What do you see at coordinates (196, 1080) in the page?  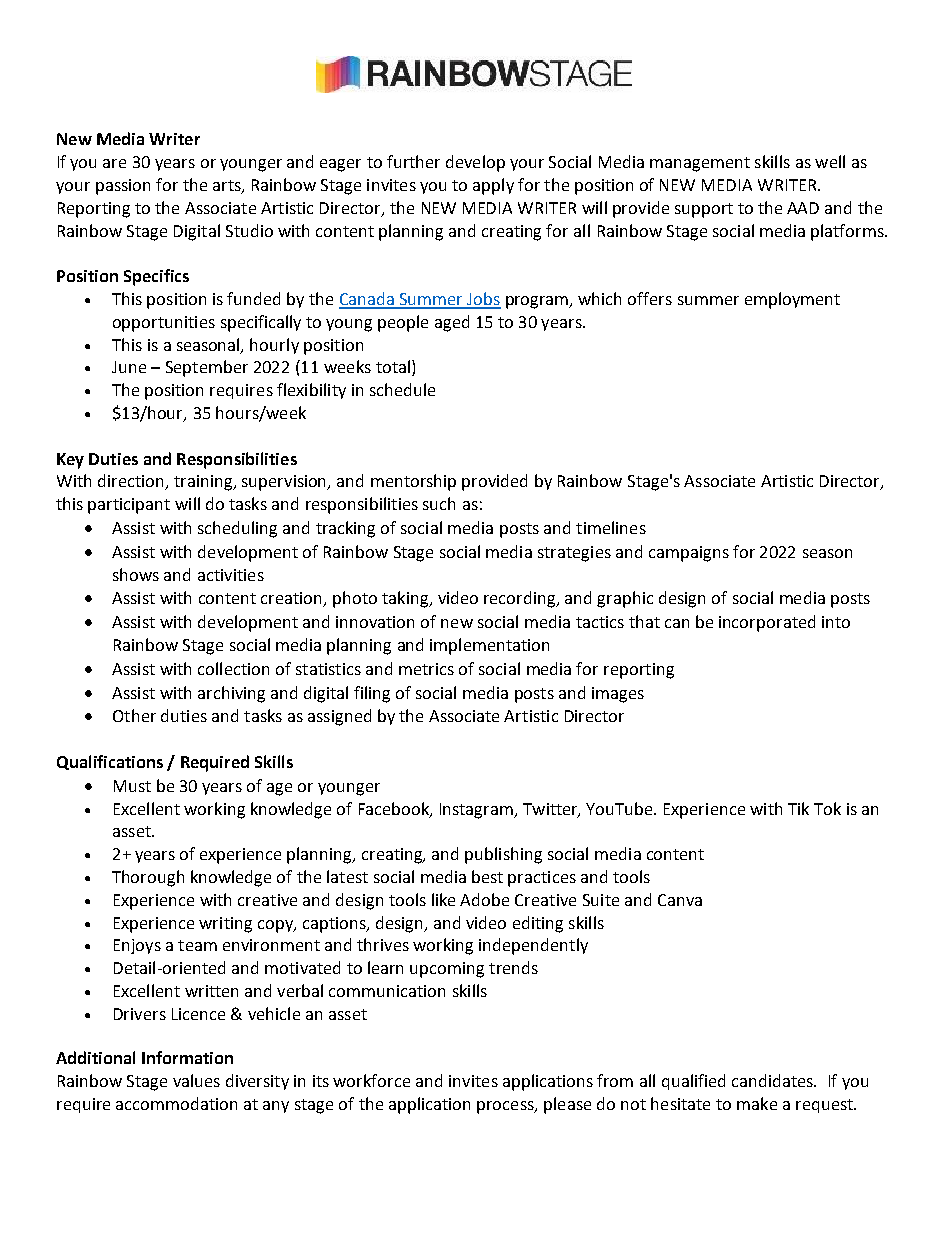 I see `values` at bounding box center [196, 1080].
